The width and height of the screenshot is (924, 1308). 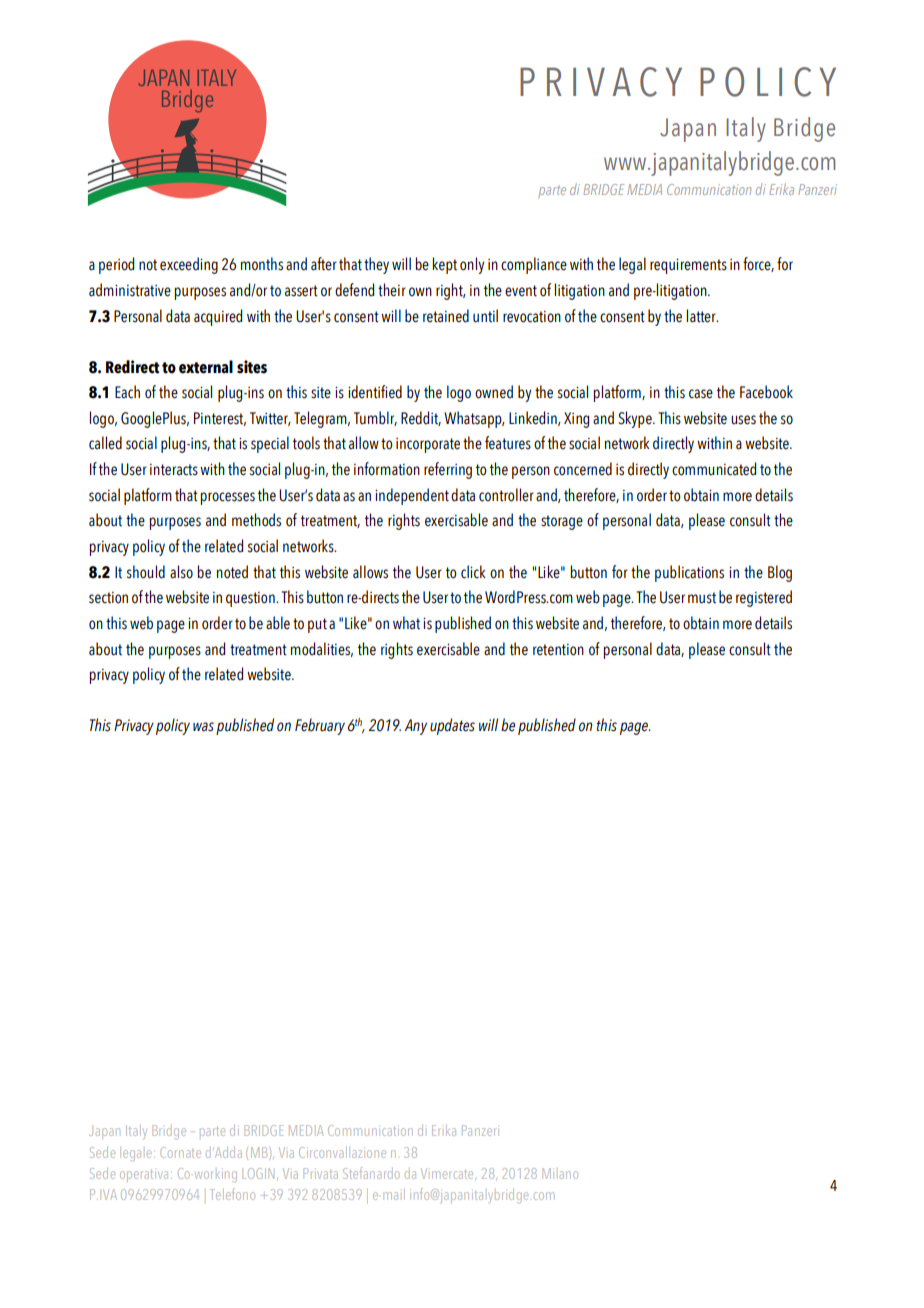 I want to click on was, so click(x=203, y=727).
